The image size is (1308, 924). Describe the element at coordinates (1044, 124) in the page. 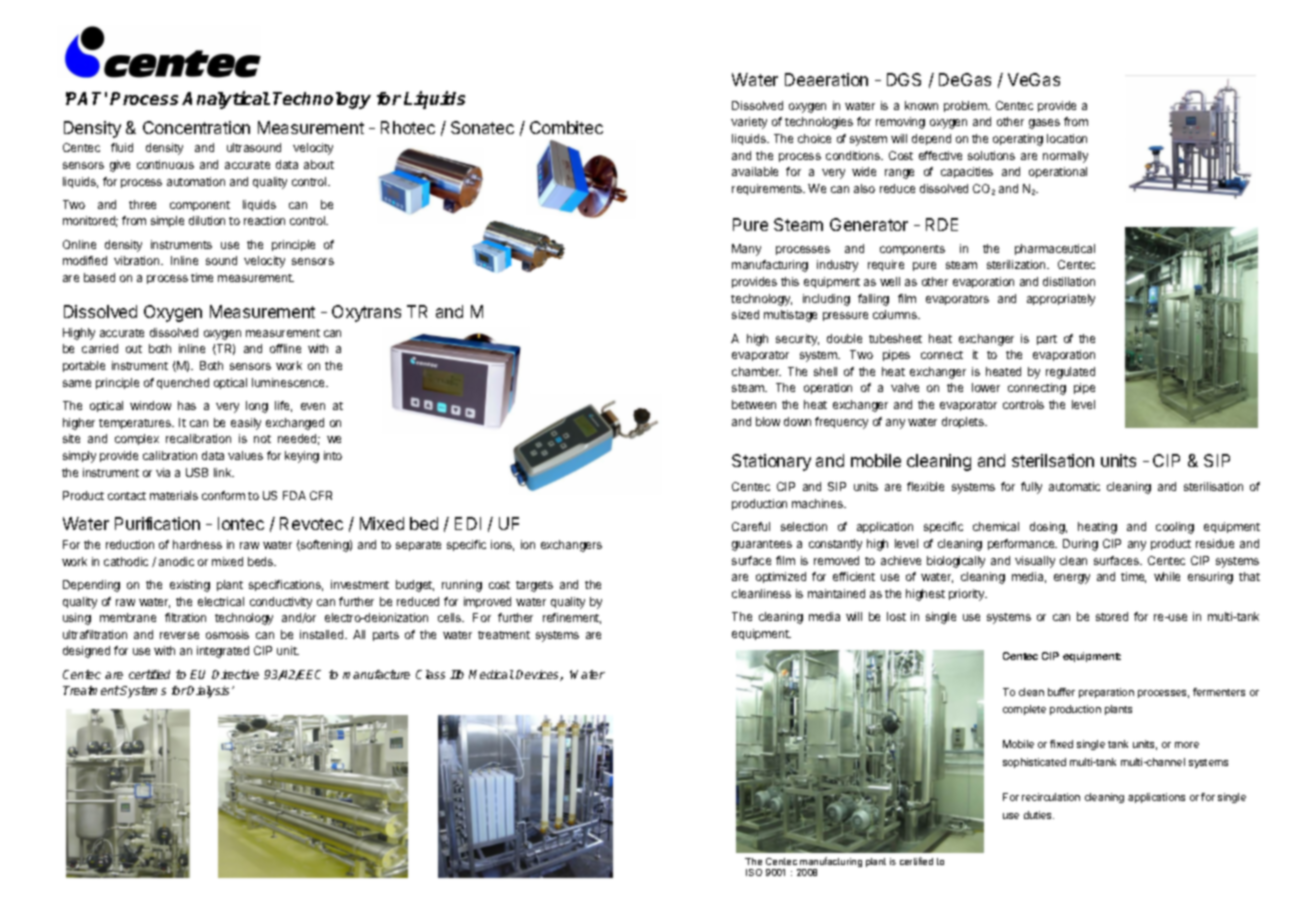

I see `gases` at that location.
